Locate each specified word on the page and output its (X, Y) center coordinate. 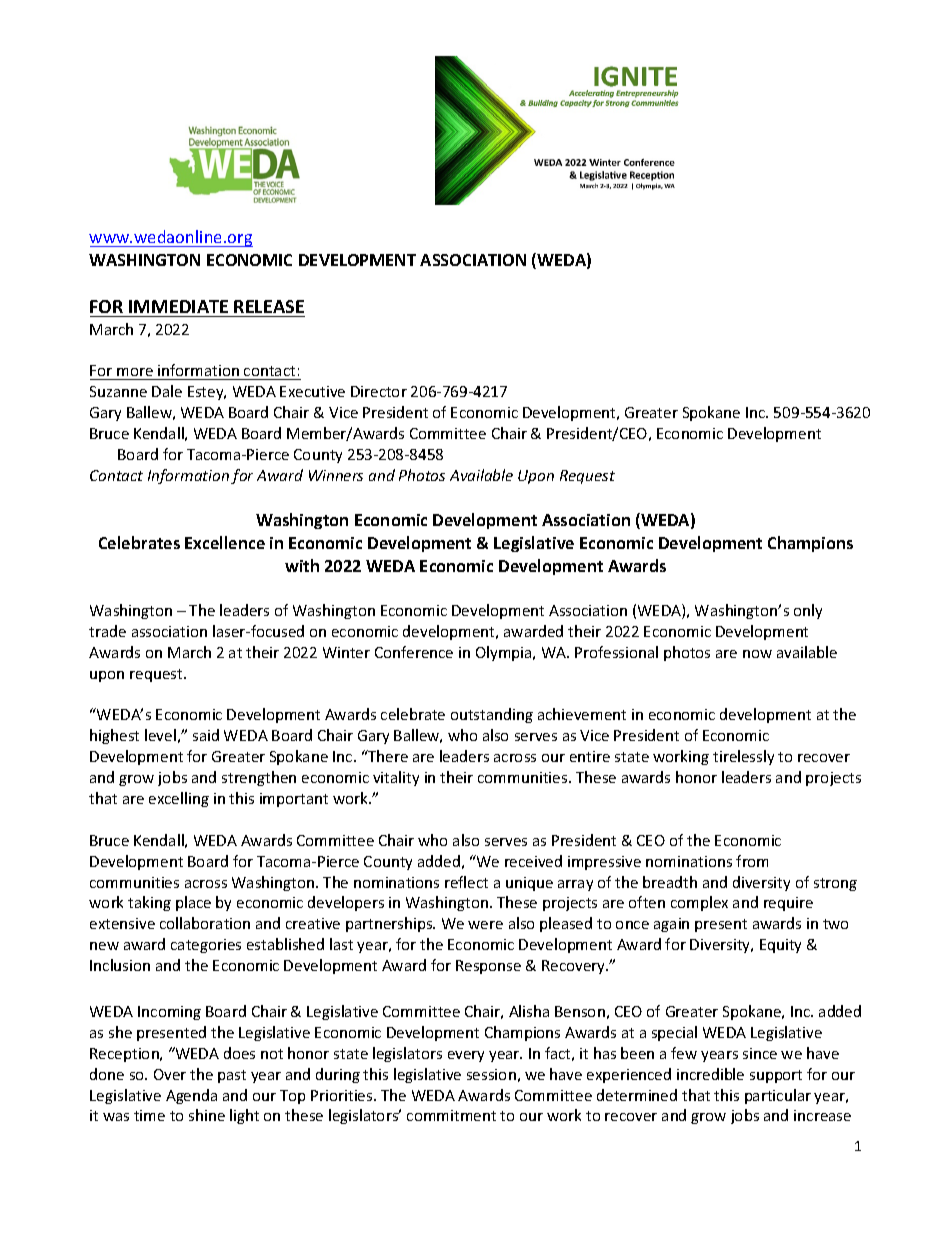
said (206, 735)
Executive (312, 391)
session (491, 1074)
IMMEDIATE (178, 306)
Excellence (225, 542)
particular (778, 1096)
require (788, 904)
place (193, 903)
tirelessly (743, 757)
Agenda (191, 1096)
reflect (466, 882)
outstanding (492, 715)
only (808, 611)
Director (379, 391)
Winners (336, 475)
